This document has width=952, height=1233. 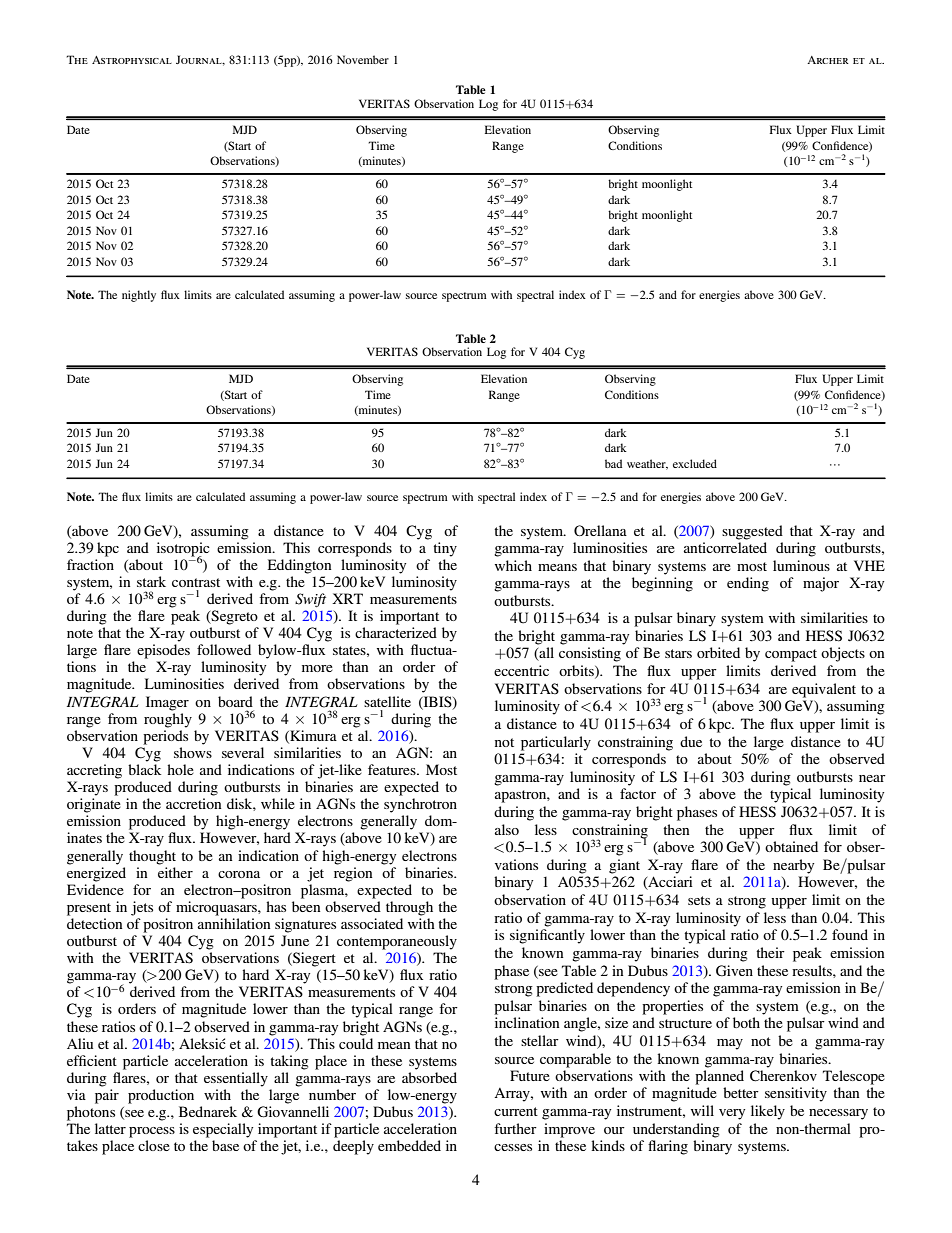 What do you see at coordinates (142, 908) in the document?
I see `jets` at bounding box center [142, 908].
